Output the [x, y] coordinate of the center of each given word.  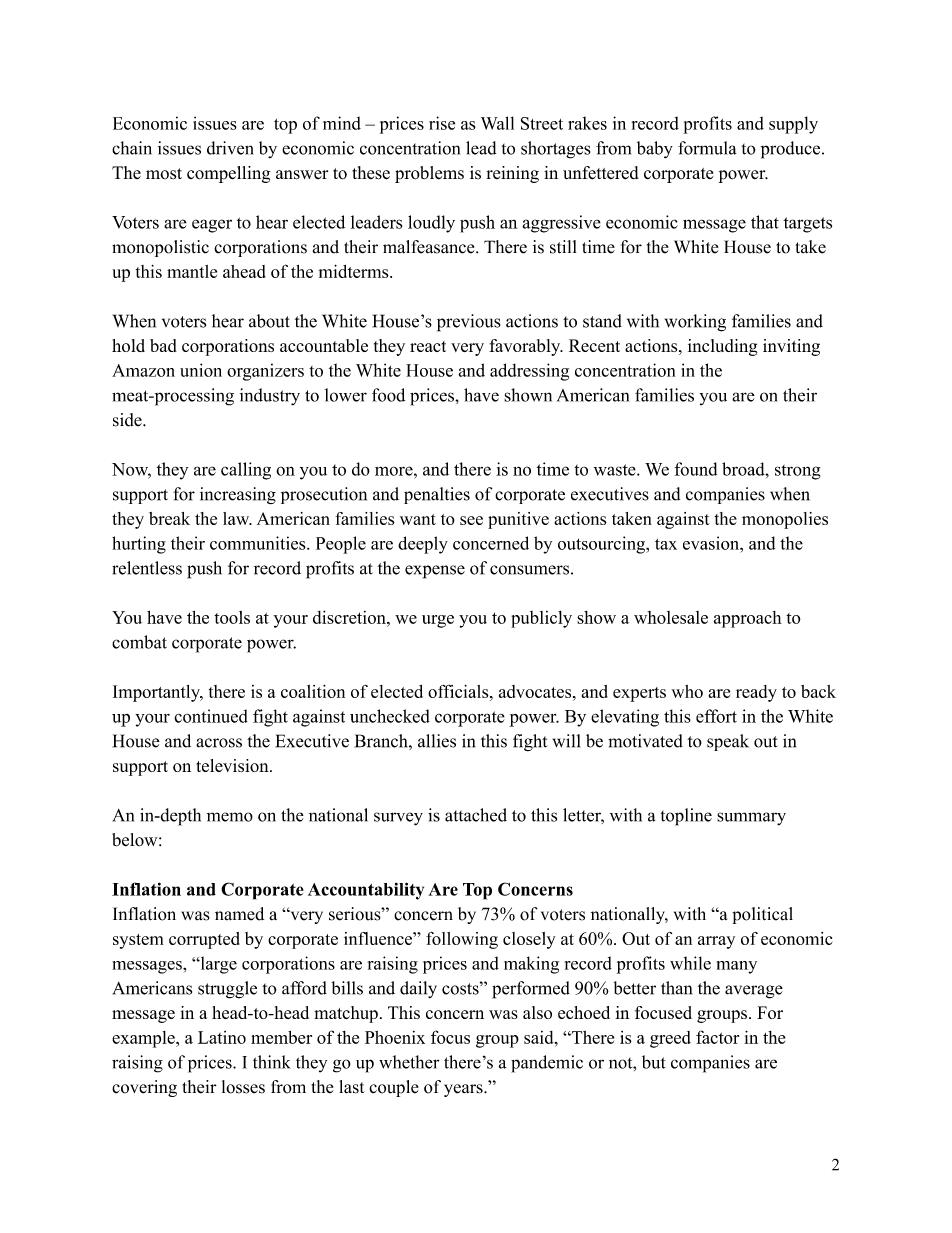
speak [728, 742]
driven [230, 148]
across [219, 743]
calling [246, 471]
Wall [497, 123]
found [696, 469]
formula [707, 148]
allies [437, 741]
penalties [437, 495]
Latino [222, 1037]
